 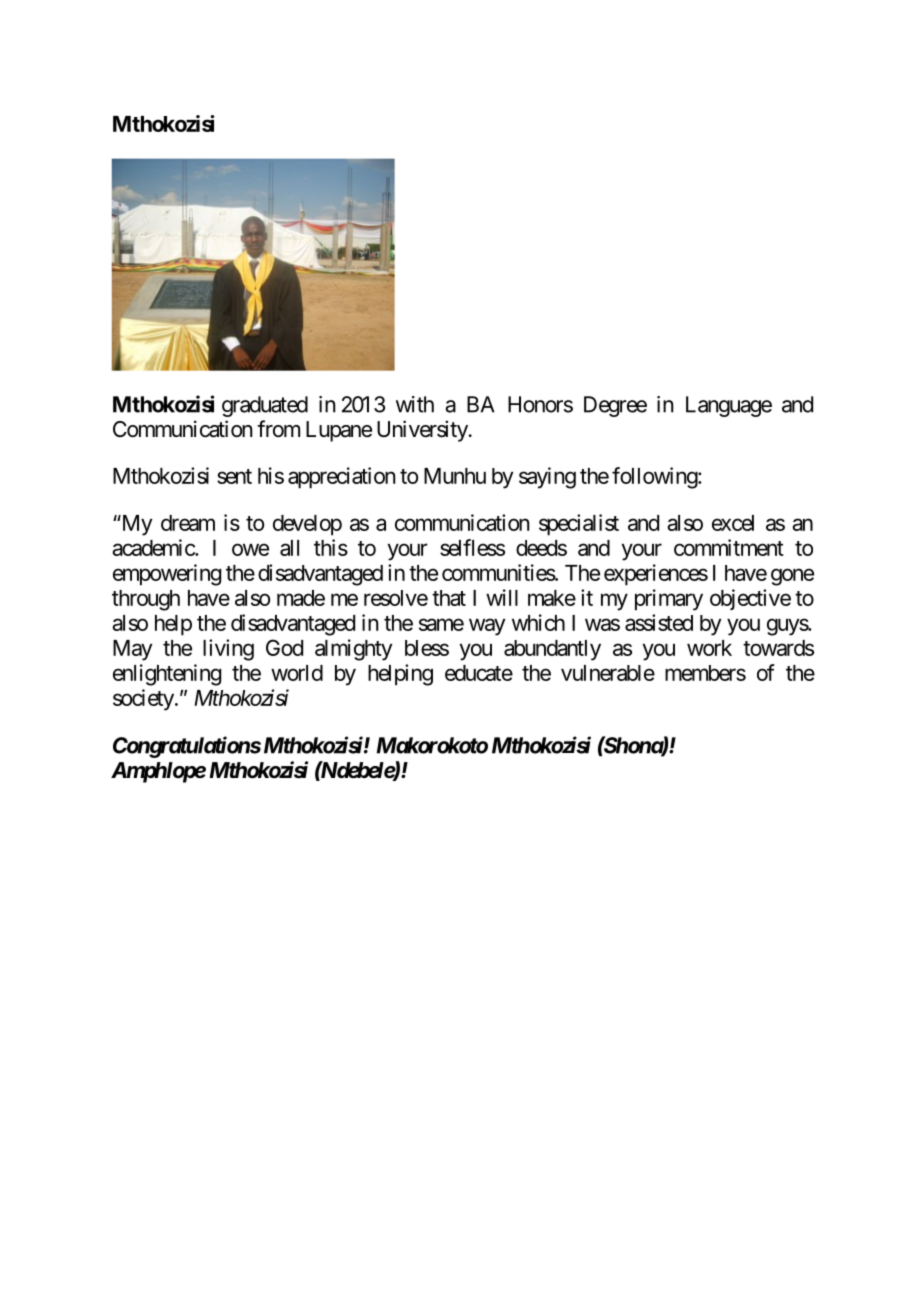 I want to click on graduated, so click(x=265, y=406).
